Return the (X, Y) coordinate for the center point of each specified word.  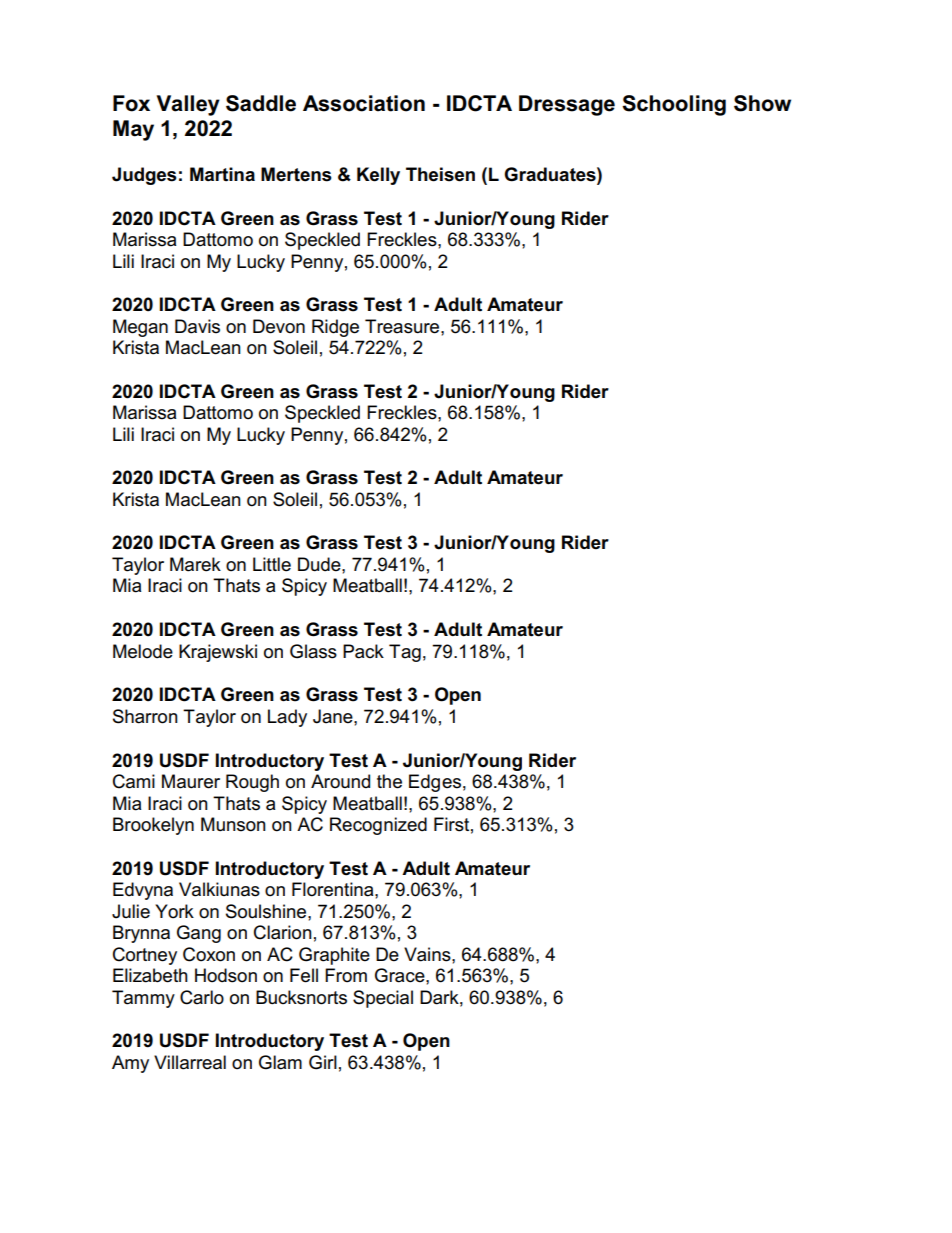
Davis (197, 326)
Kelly (378, 176)
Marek (195, 564)
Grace (401, 975)
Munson (233, 824)
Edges (435, 783)
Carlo (202, 997)
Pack (363, 651)
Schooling (674, 105)
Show (762, 103)
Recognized (378, 826)
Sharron (145, 716)
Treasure (403, 326)
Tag (405, 653)
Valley (188, 105)
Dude (320, 564)
